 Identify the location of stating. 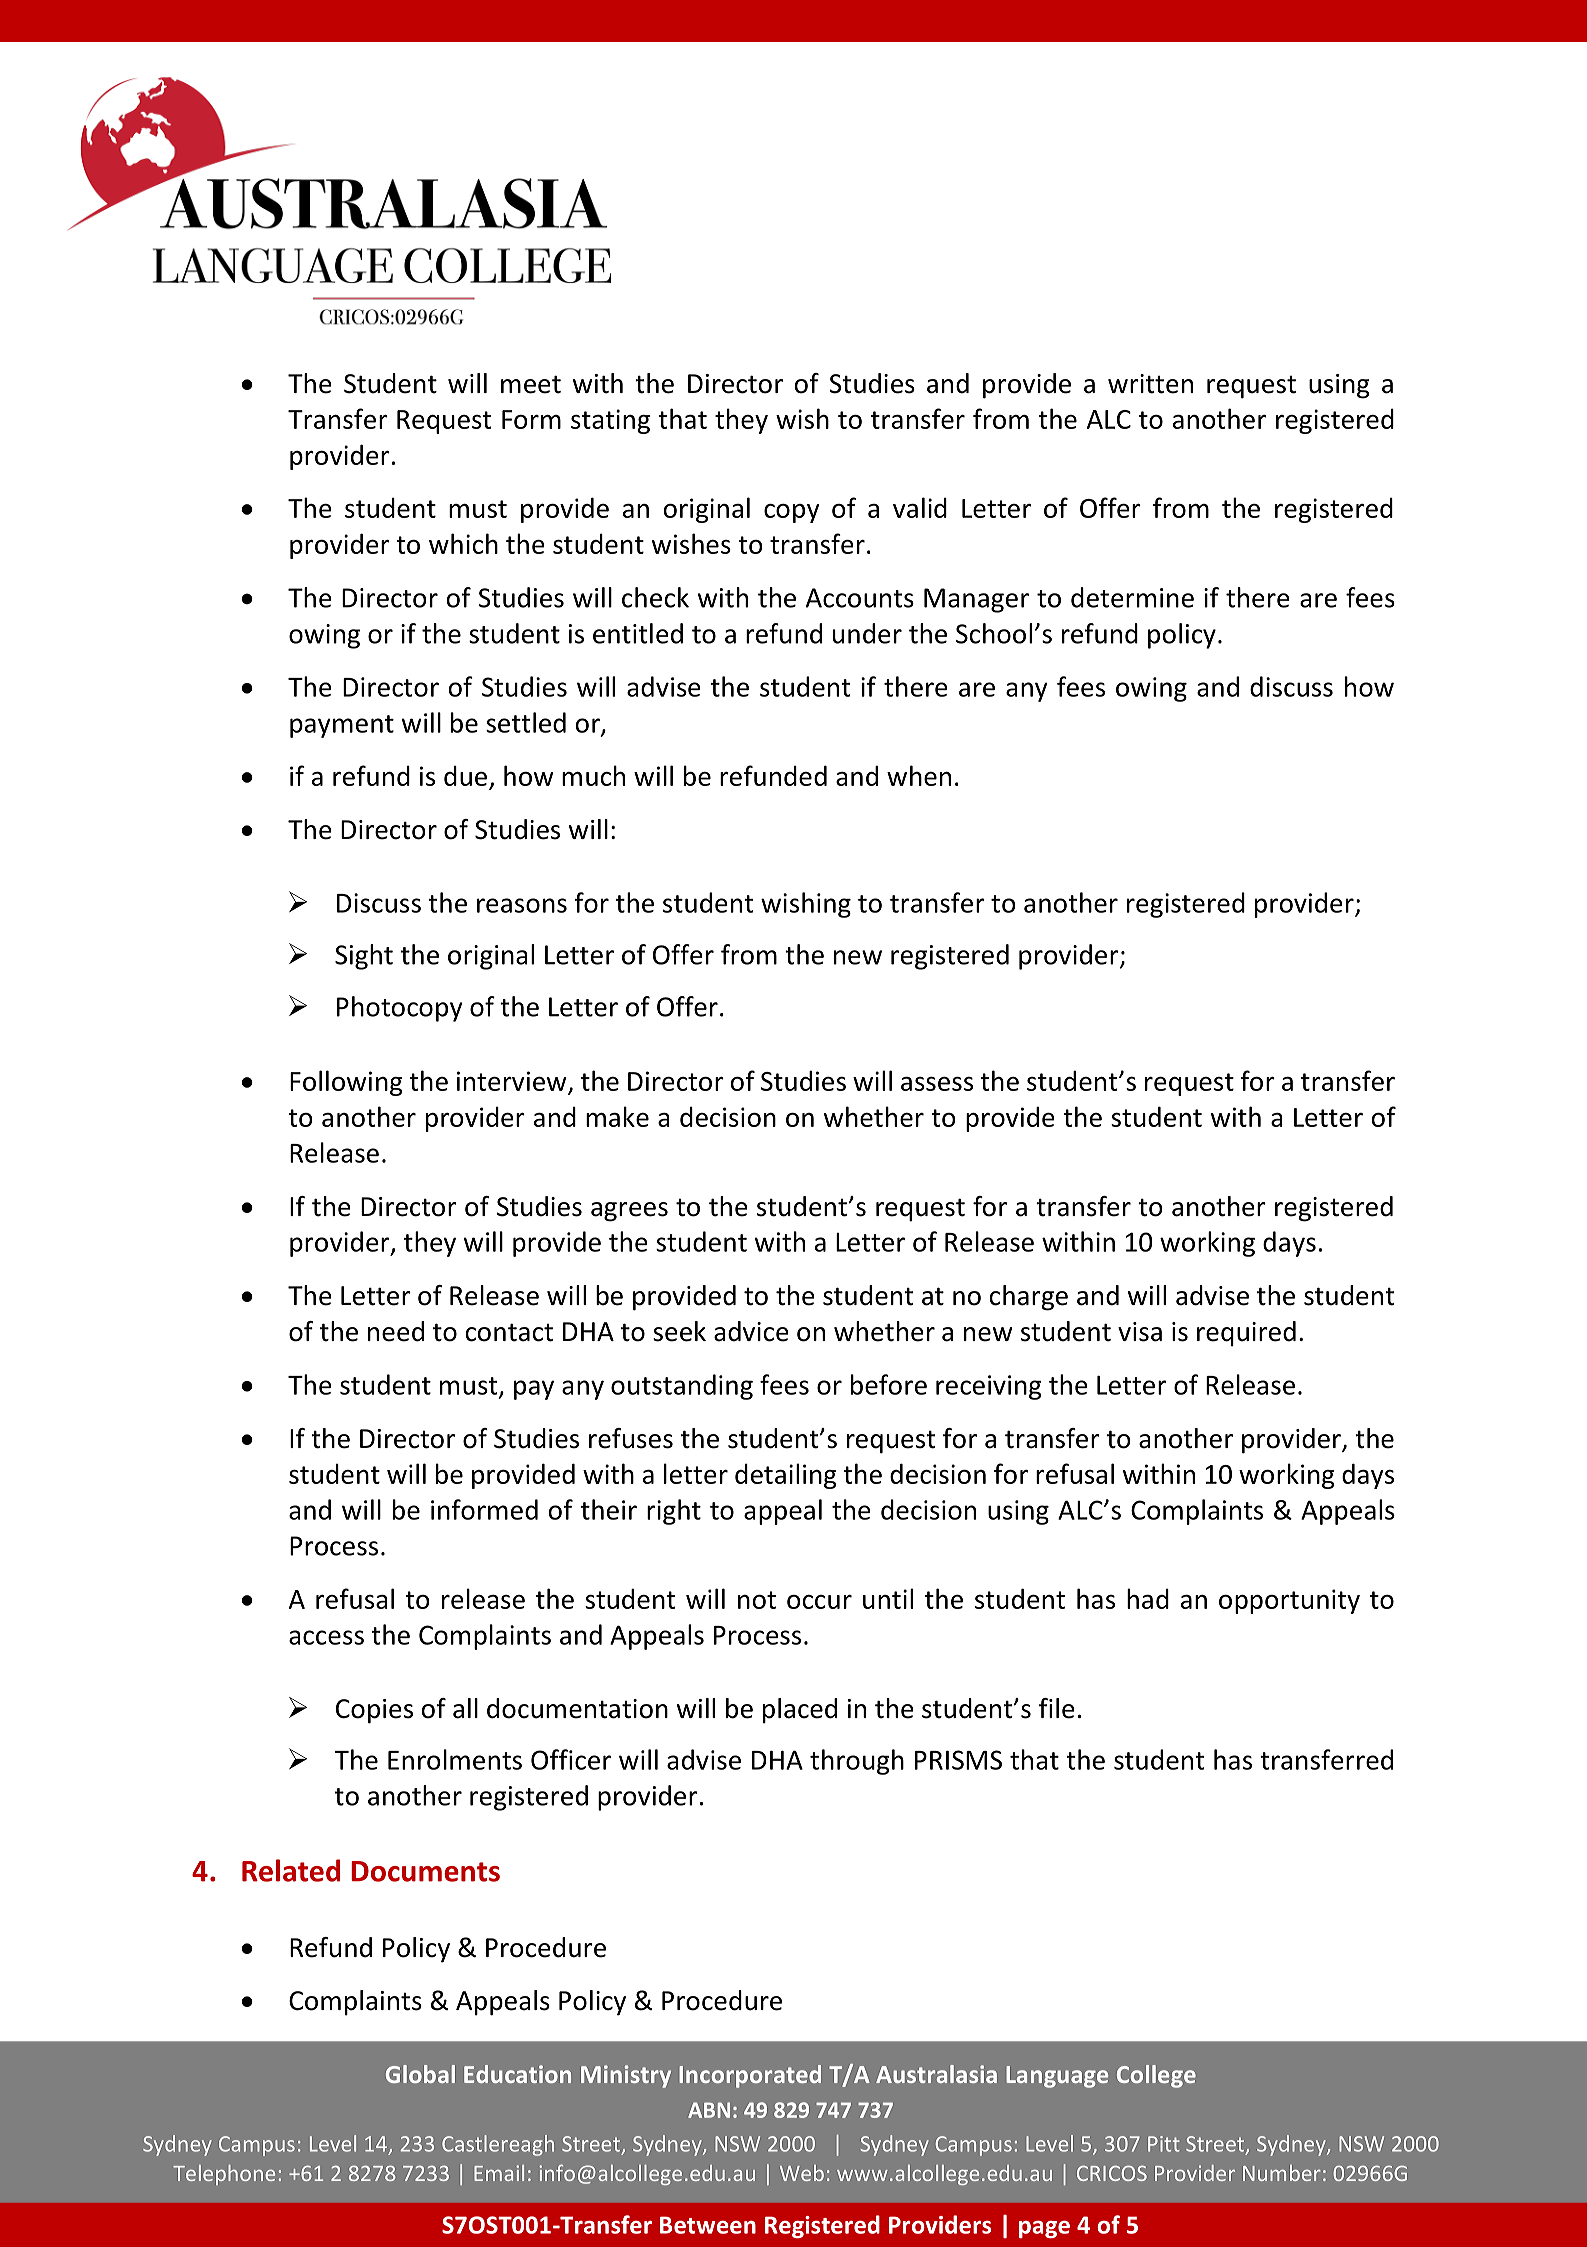
(610, 421).
